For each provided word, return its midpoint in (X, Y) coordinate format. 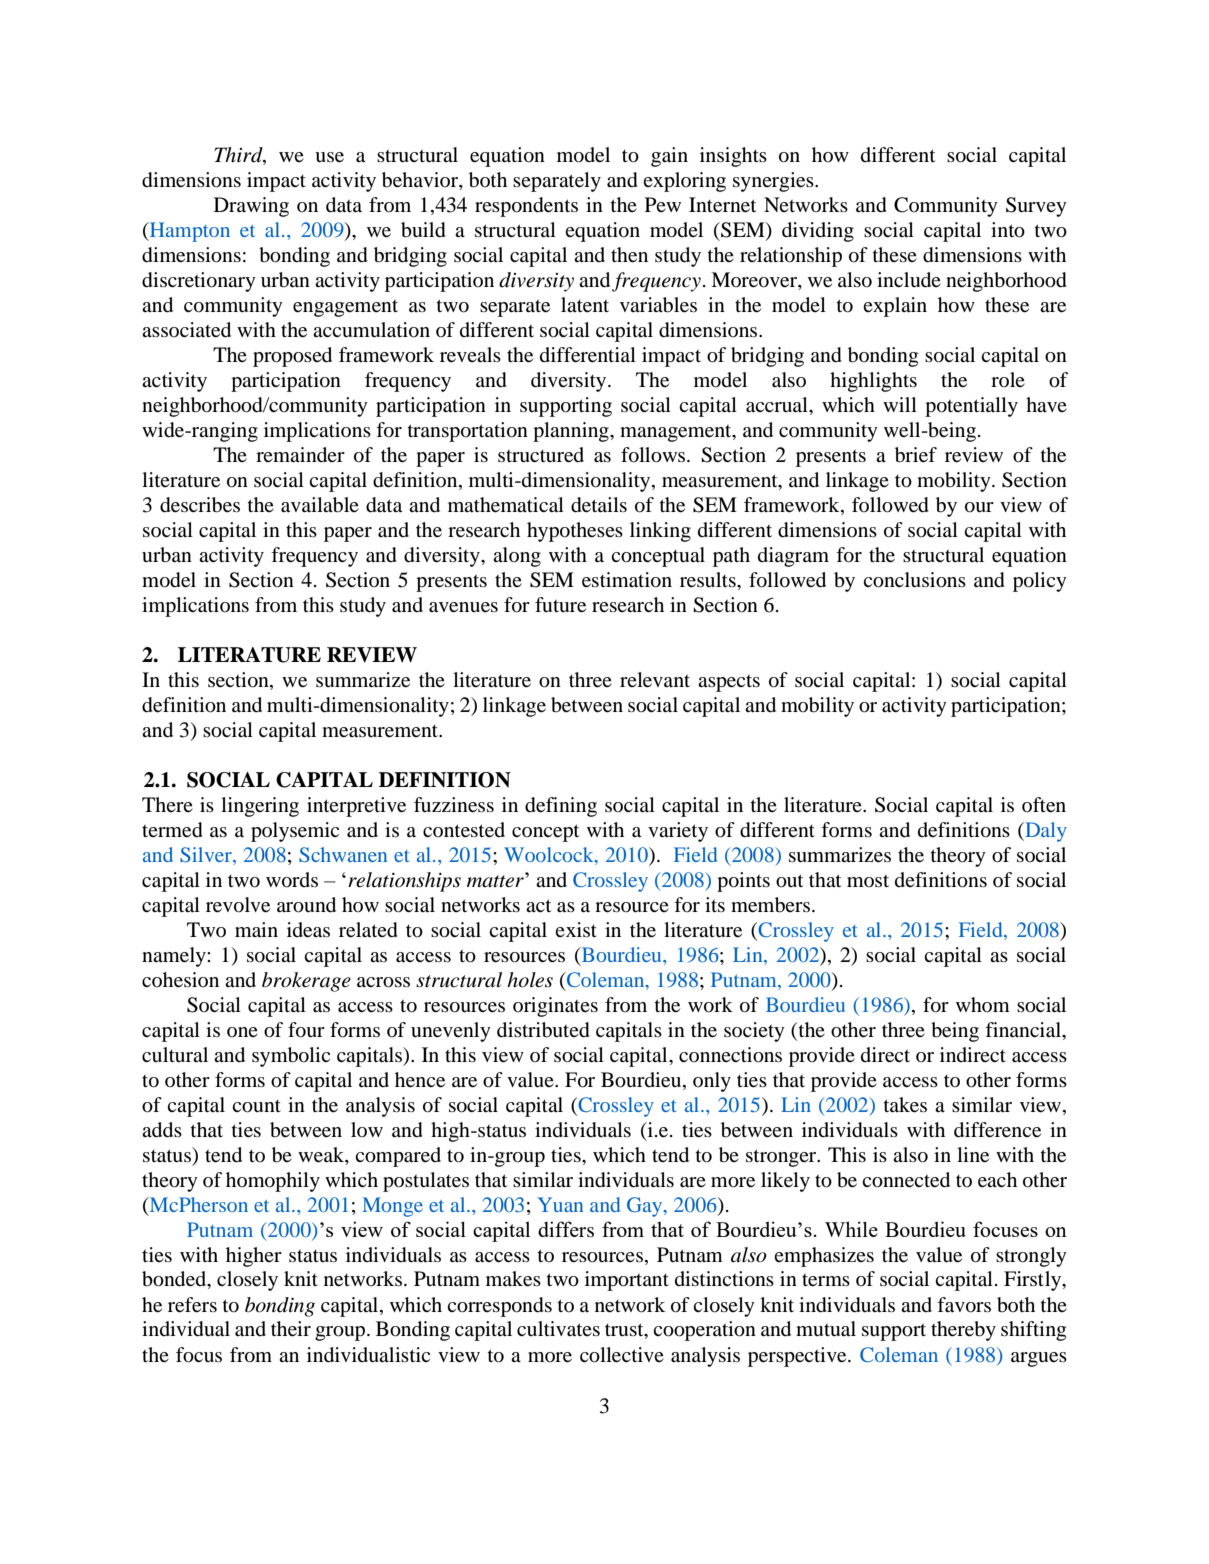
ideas (308, 930)
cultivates (558, 1329)
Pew (663, 204)
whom (983, 1004)
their (291, 1329)
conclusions (914, 580)
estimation (627, 580)
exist (576, 929)
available (320, 505)
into (1008, 230)
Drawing (251, 207)
